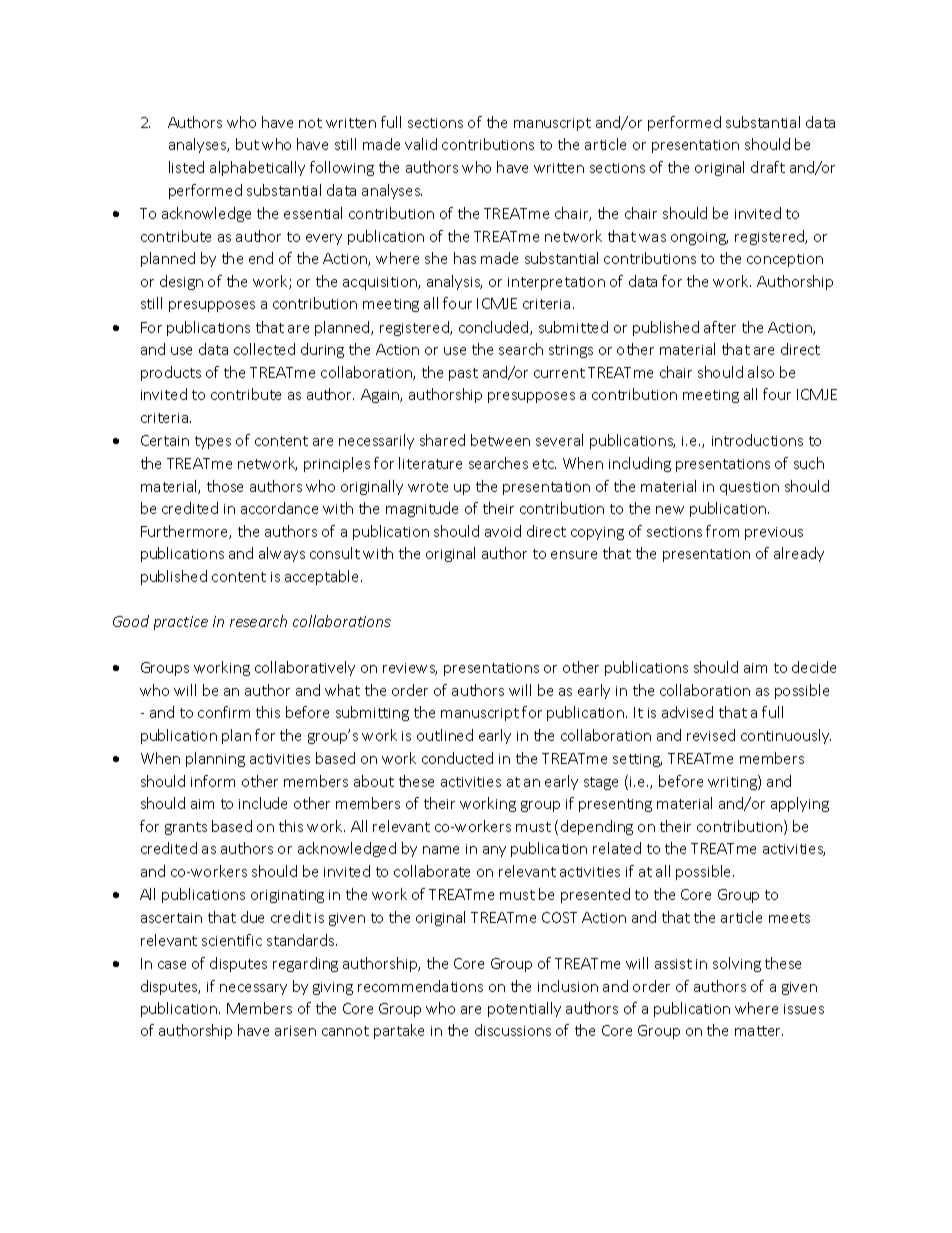 The width and height of the document is (952, 1233). I want to click on potentially, so click(524, 1009).
